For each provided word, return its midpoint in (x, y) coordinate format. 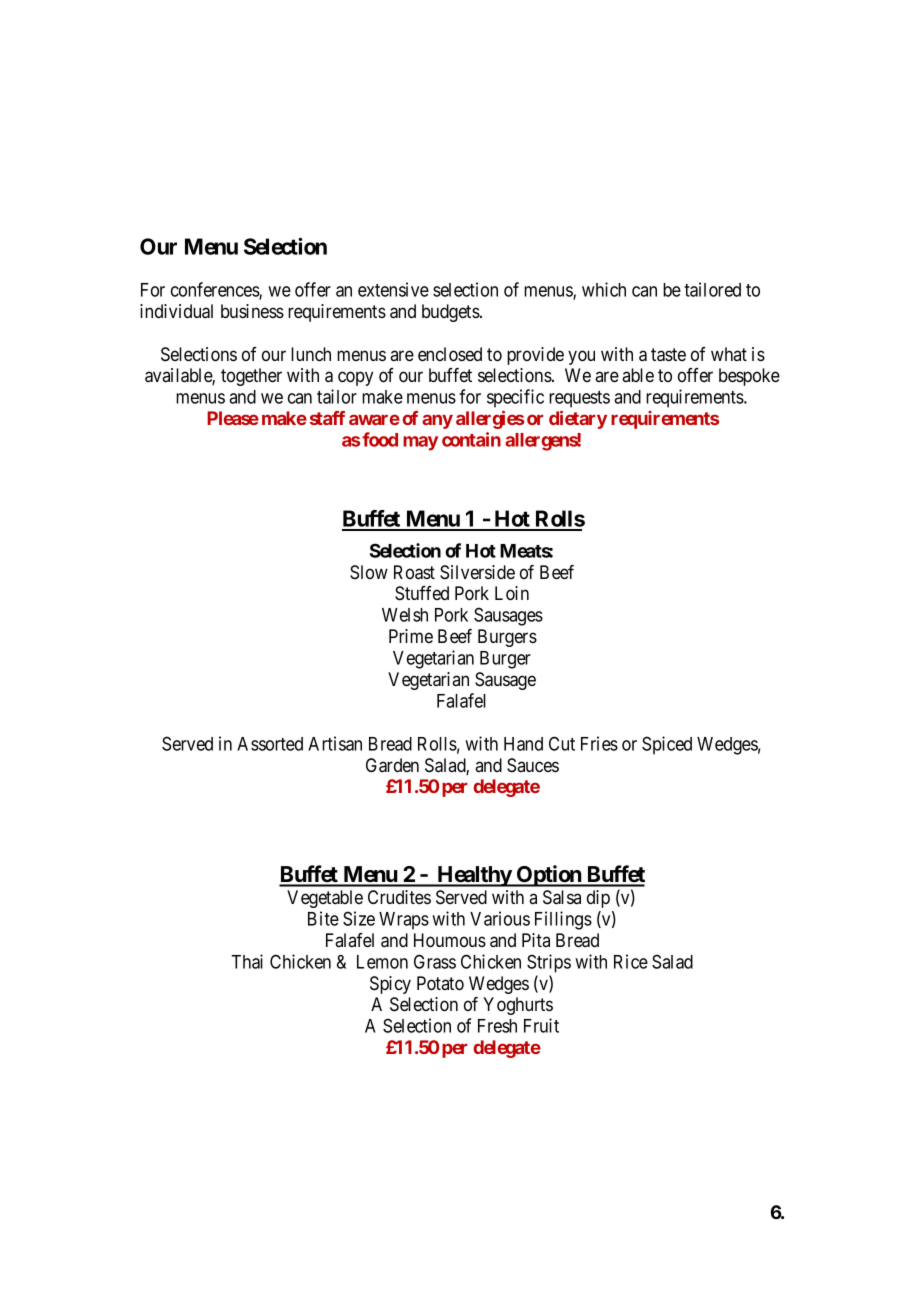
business (252, 311)
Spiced (667, 745)
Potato (440, 983)
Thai (247, 961)
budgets (451, 313)
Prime (411, 636)
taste (668, 355)
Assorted (270, 744)
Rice (631, 961)
